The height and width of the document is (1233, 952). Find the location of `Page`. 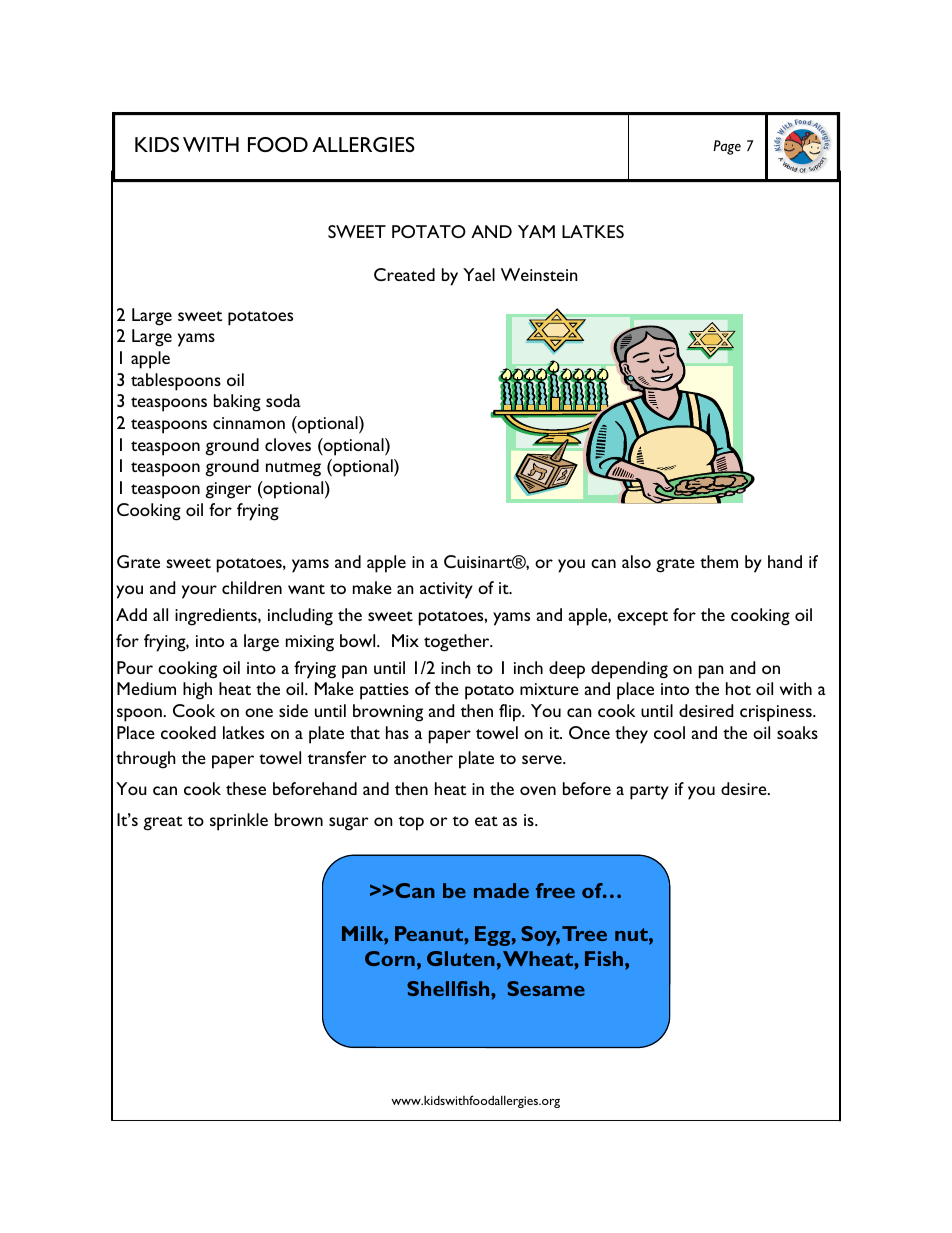

Page is located at coordinates (727, 147).
